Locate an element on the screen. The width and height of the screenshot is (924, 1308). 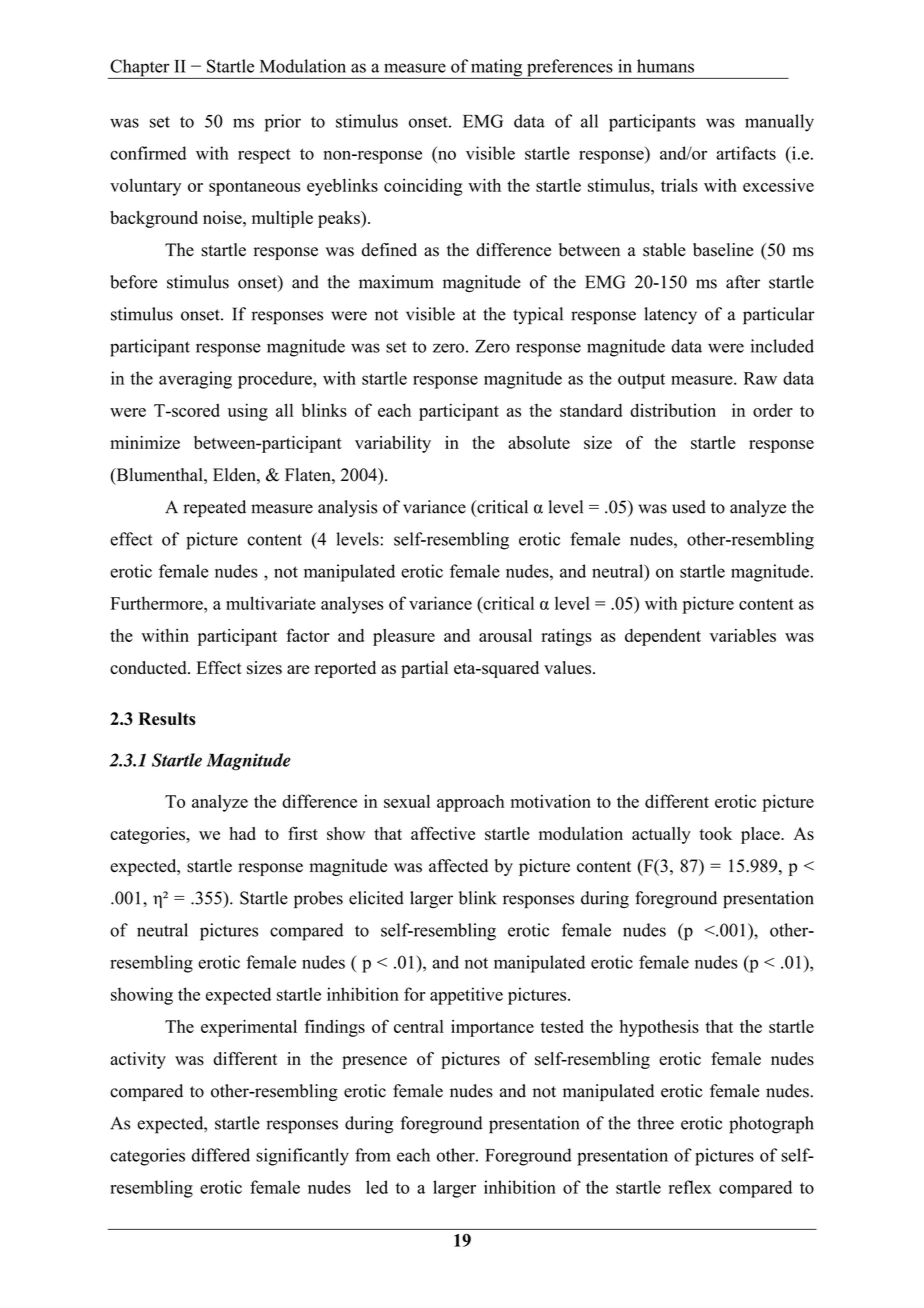
Furthermore is located at coordinates (158, 603).
